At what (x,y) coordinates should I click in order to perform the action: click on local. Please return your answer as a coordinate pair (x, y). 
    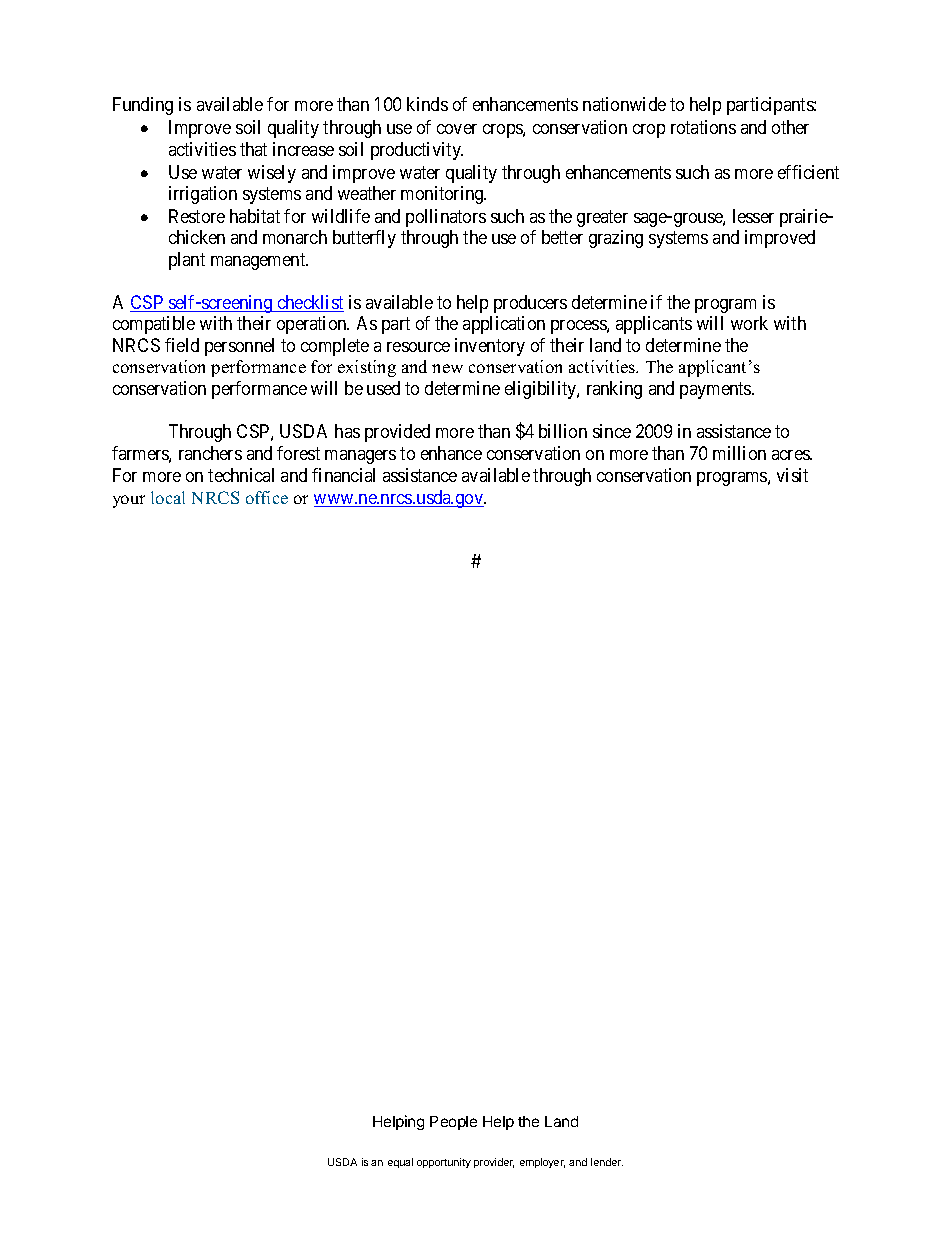
    Looking at the image, I should click on (168, 497).
